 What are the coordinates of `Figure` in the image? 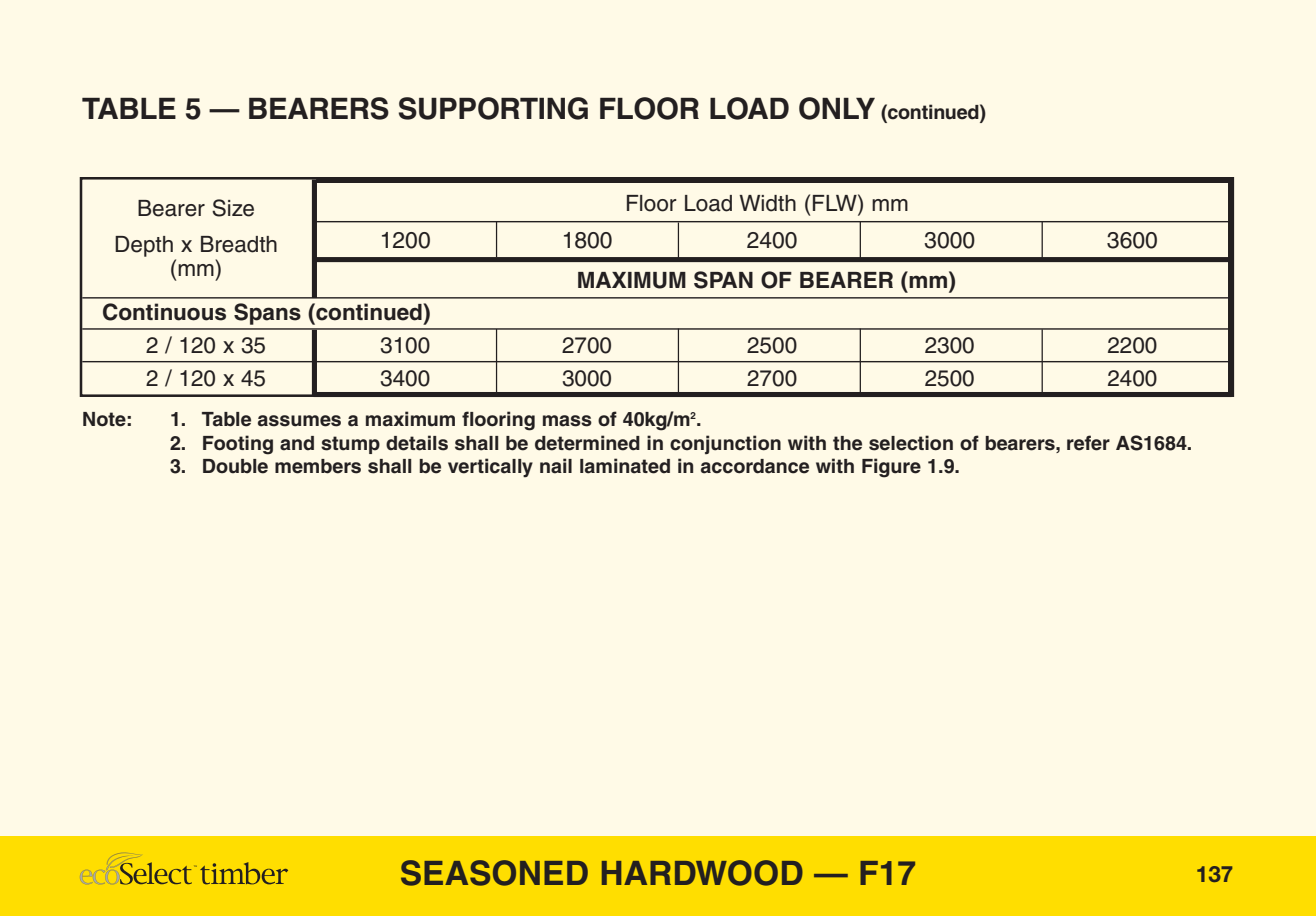 It's located at (891, 468).
